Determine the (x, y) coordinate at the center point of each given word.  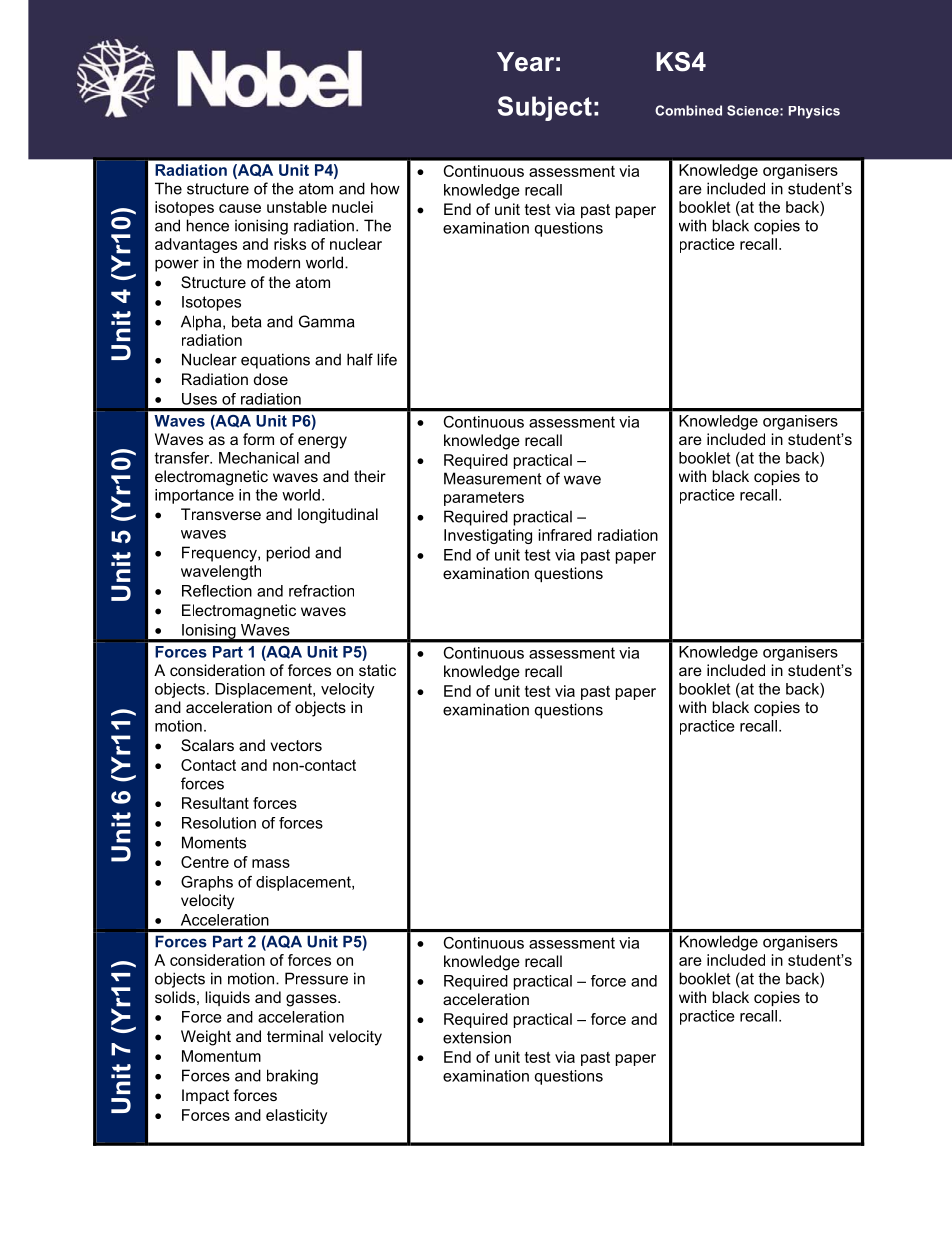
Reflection (217, 591)
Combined (688, 110)
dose (271, 379)
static (377, 670)
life (387, 359)
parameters (484, 499)
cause (240, 208)
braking (292, 1077)
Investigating (488, 536)
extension (477, 1037)
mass (271, 863)
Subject (545, 108)
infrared (565, 535)
